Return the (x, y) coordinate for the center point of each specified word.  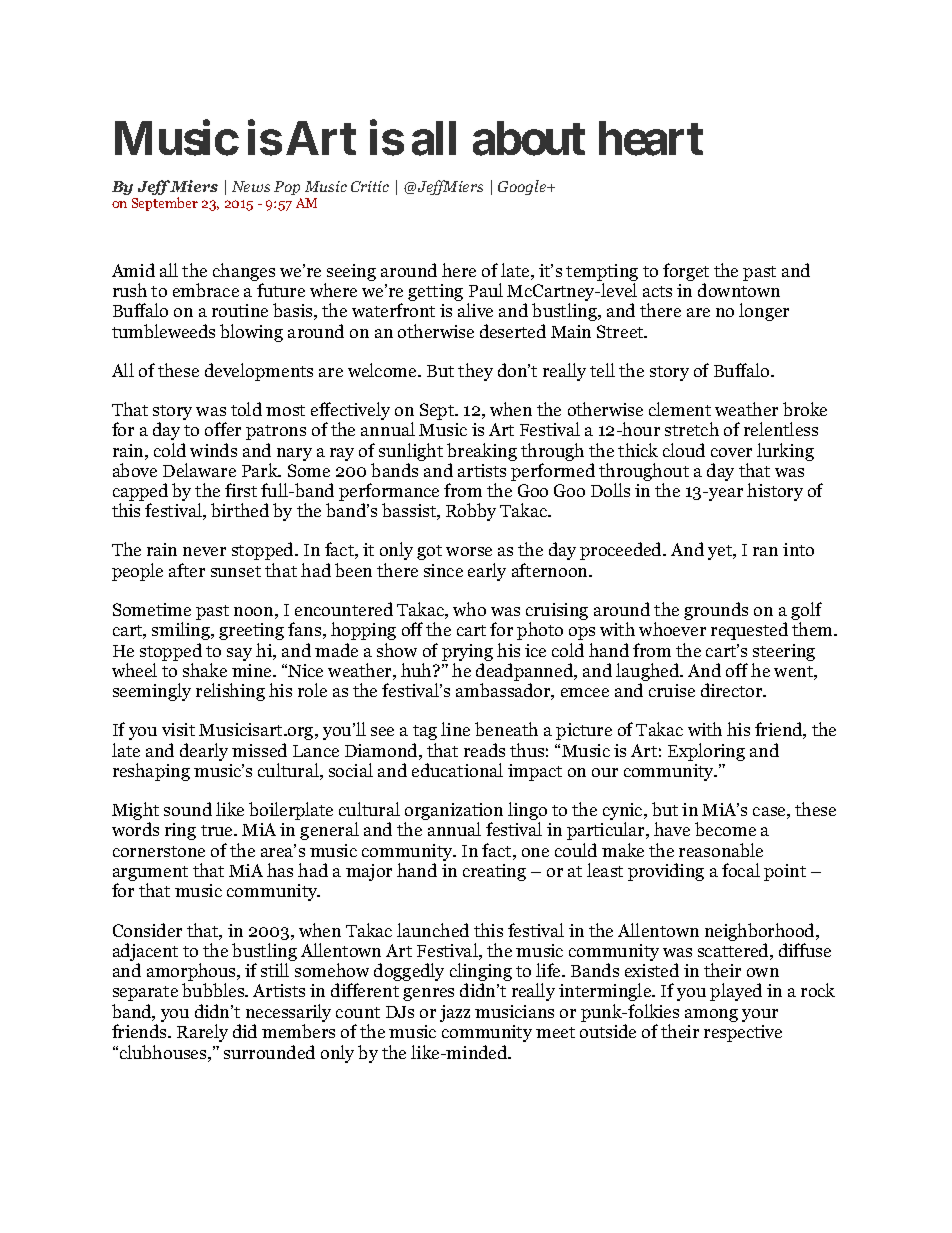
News (251, 186)
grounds (716, 611)
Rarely (202, 1033)
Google (523, 187)
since (443, 570)
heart (651, 139)
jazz (455, 1013)
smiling (182, 631)
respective (743, 1033)
